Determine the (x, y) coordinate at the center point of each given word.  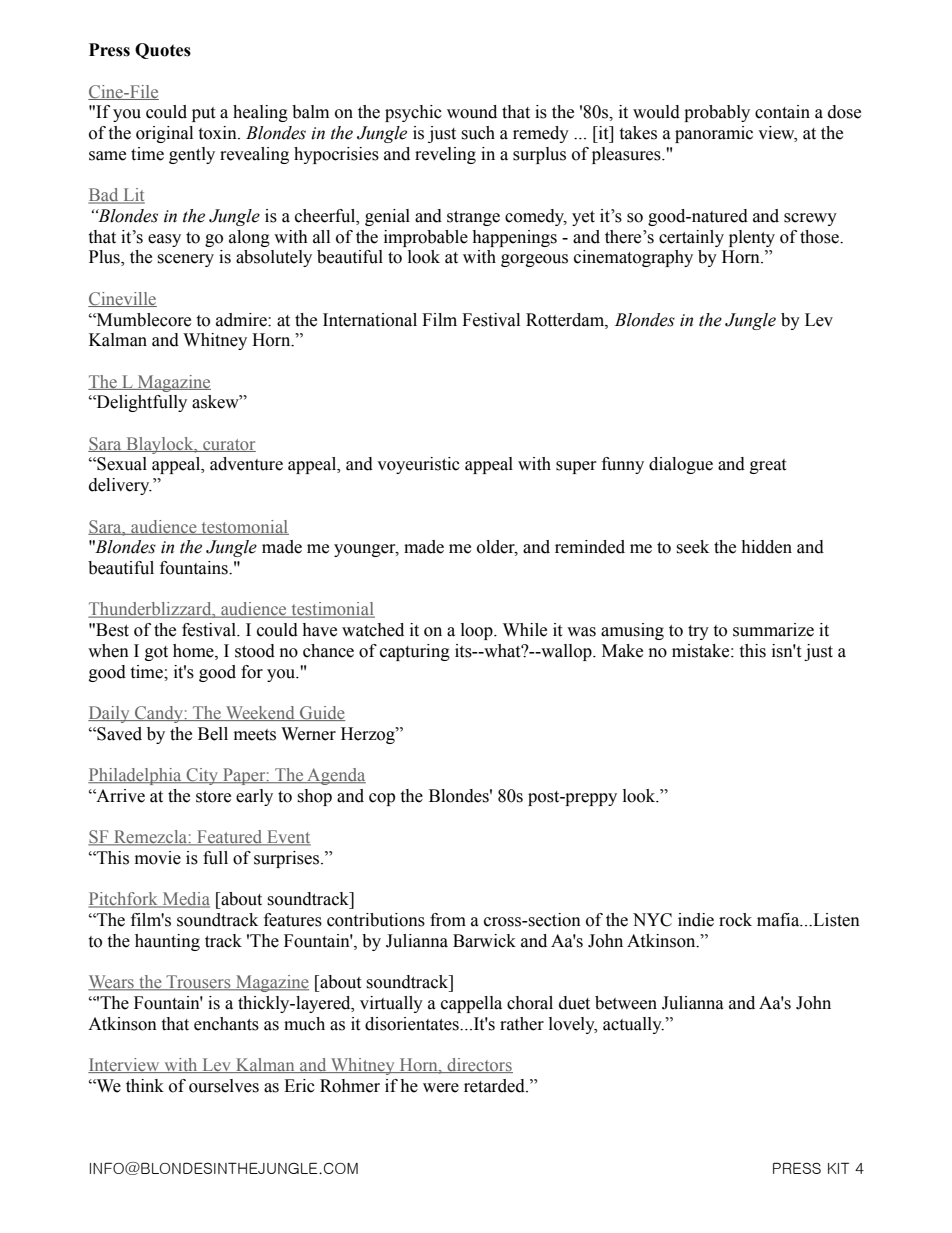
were (441, 1088)
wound (472, 112)
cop (382, 799)
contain (782, 112)
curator (228, 445)
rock (735, 920)
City (202, 776)
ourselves (224, 1086)
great (768, 466)
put (203, 114)
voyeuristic (418, 465)
